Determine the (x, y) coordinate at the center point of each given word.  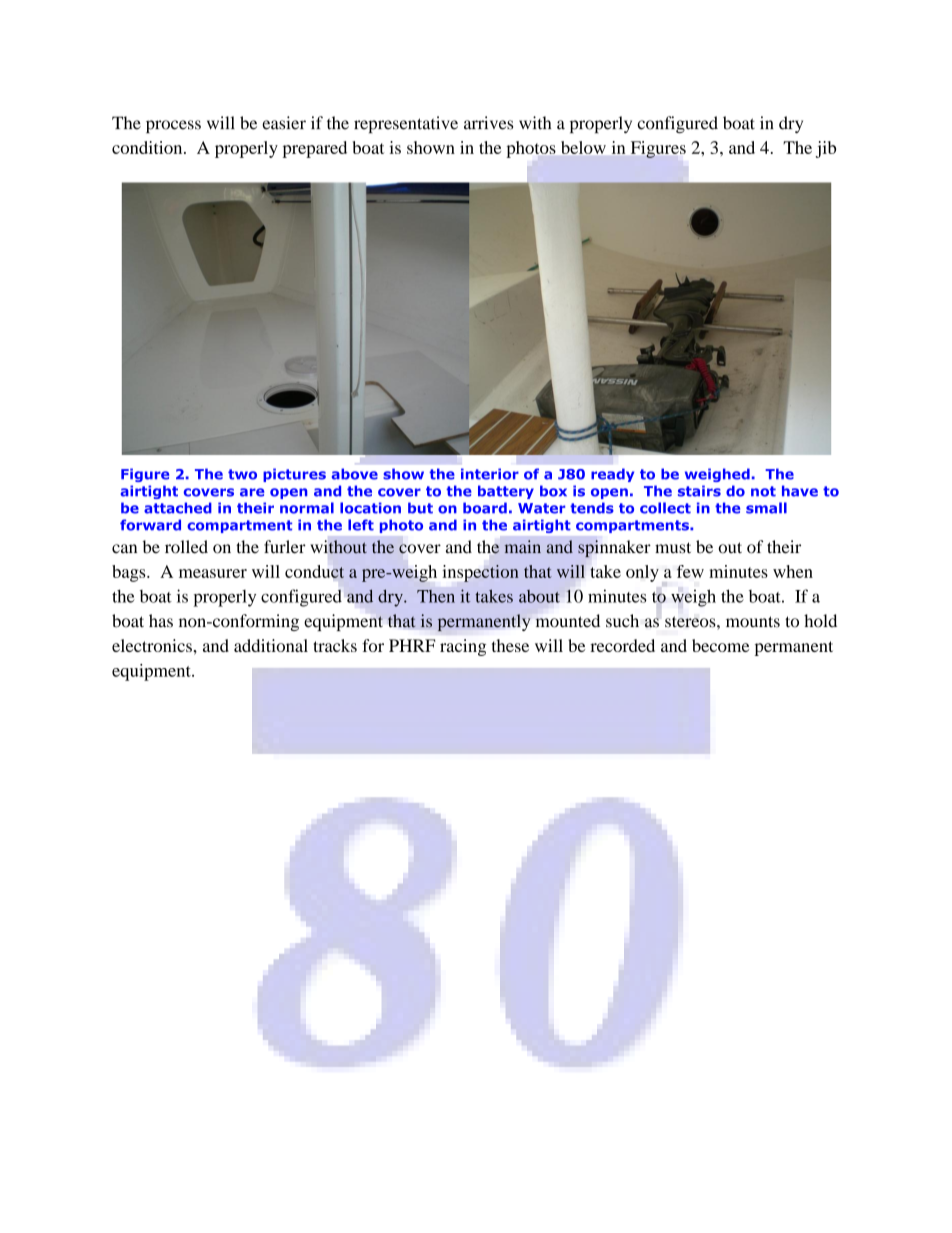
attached (178, 508)
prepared (315, 149)
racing (463, 647)
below (583, 147)
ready (612, 475)
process (173, 126)
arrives (488, 123)
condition (148, 147)
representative (406, 124)
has (161, 621)
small (766, 508)
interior (490, 474)
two (242, 474)
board (485, 508)
